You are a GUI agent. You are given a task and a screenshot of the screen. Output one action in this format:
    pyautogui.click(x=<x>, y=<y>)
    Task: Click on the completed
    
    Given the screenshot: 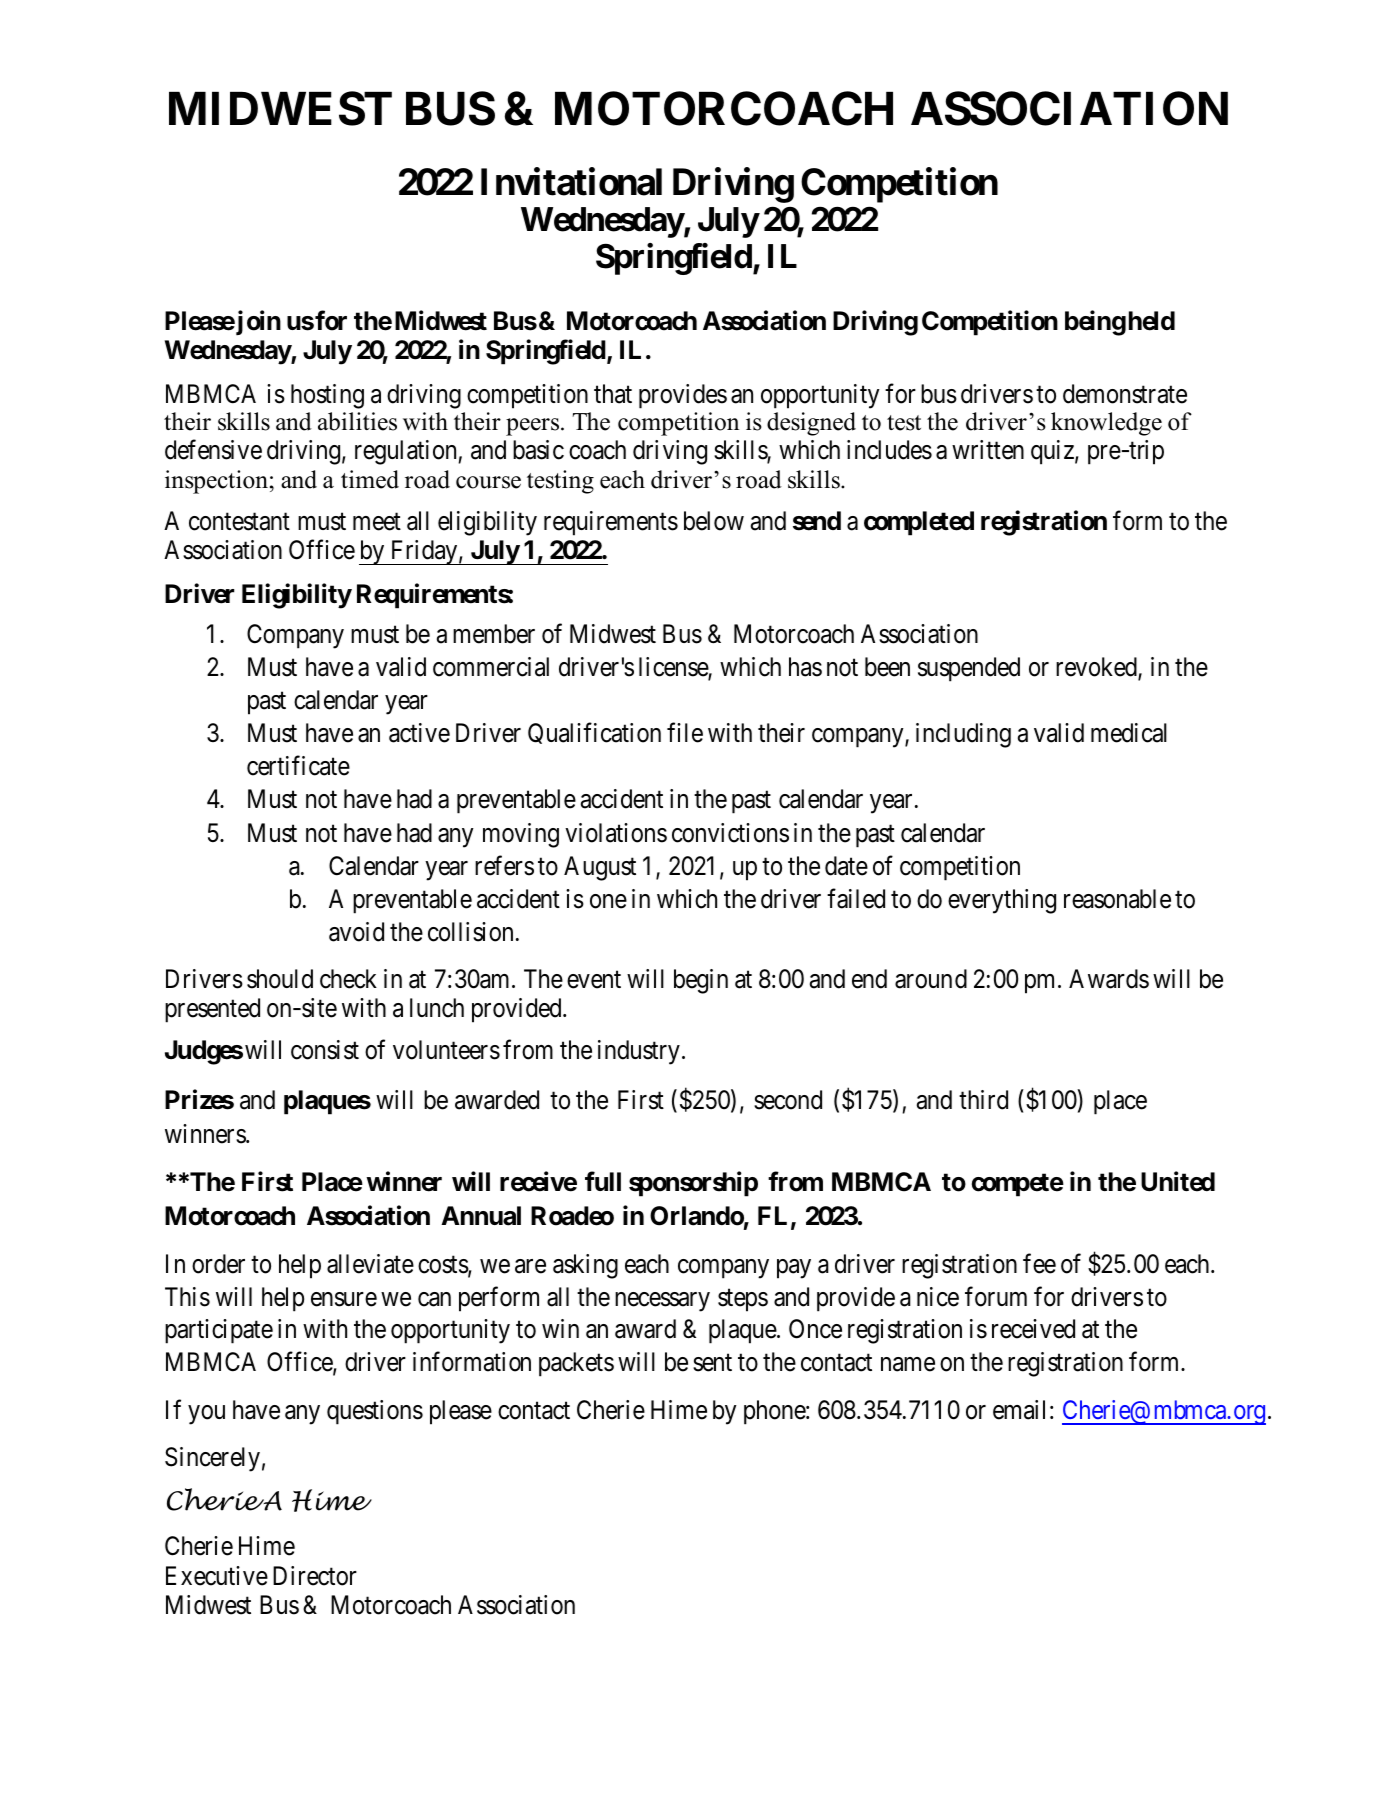 What is the action you would take?
    pyautogui.click(x=919, y=523)
